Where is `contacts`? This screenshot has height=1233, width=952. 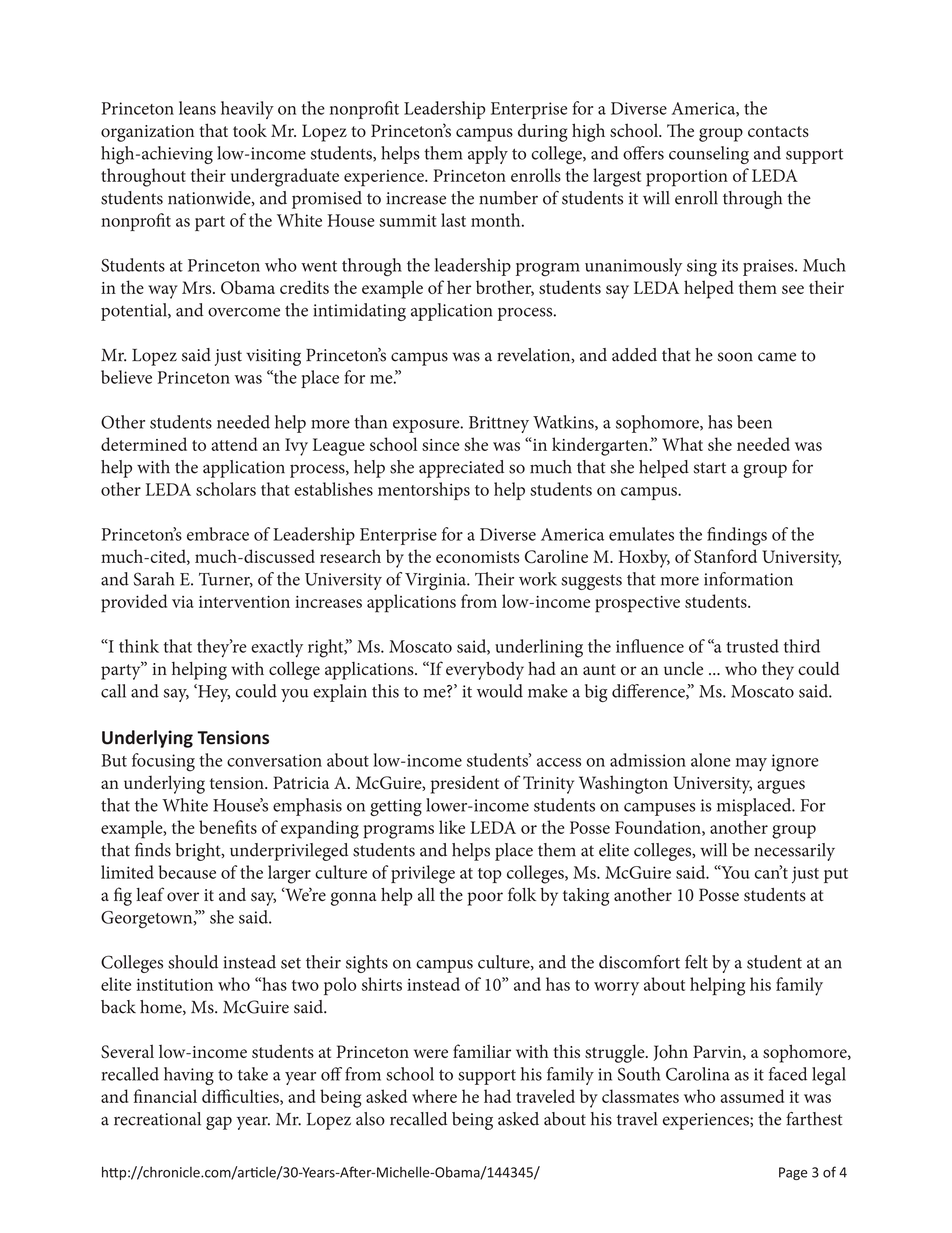 contacts is located at coordinates (778, 131).
